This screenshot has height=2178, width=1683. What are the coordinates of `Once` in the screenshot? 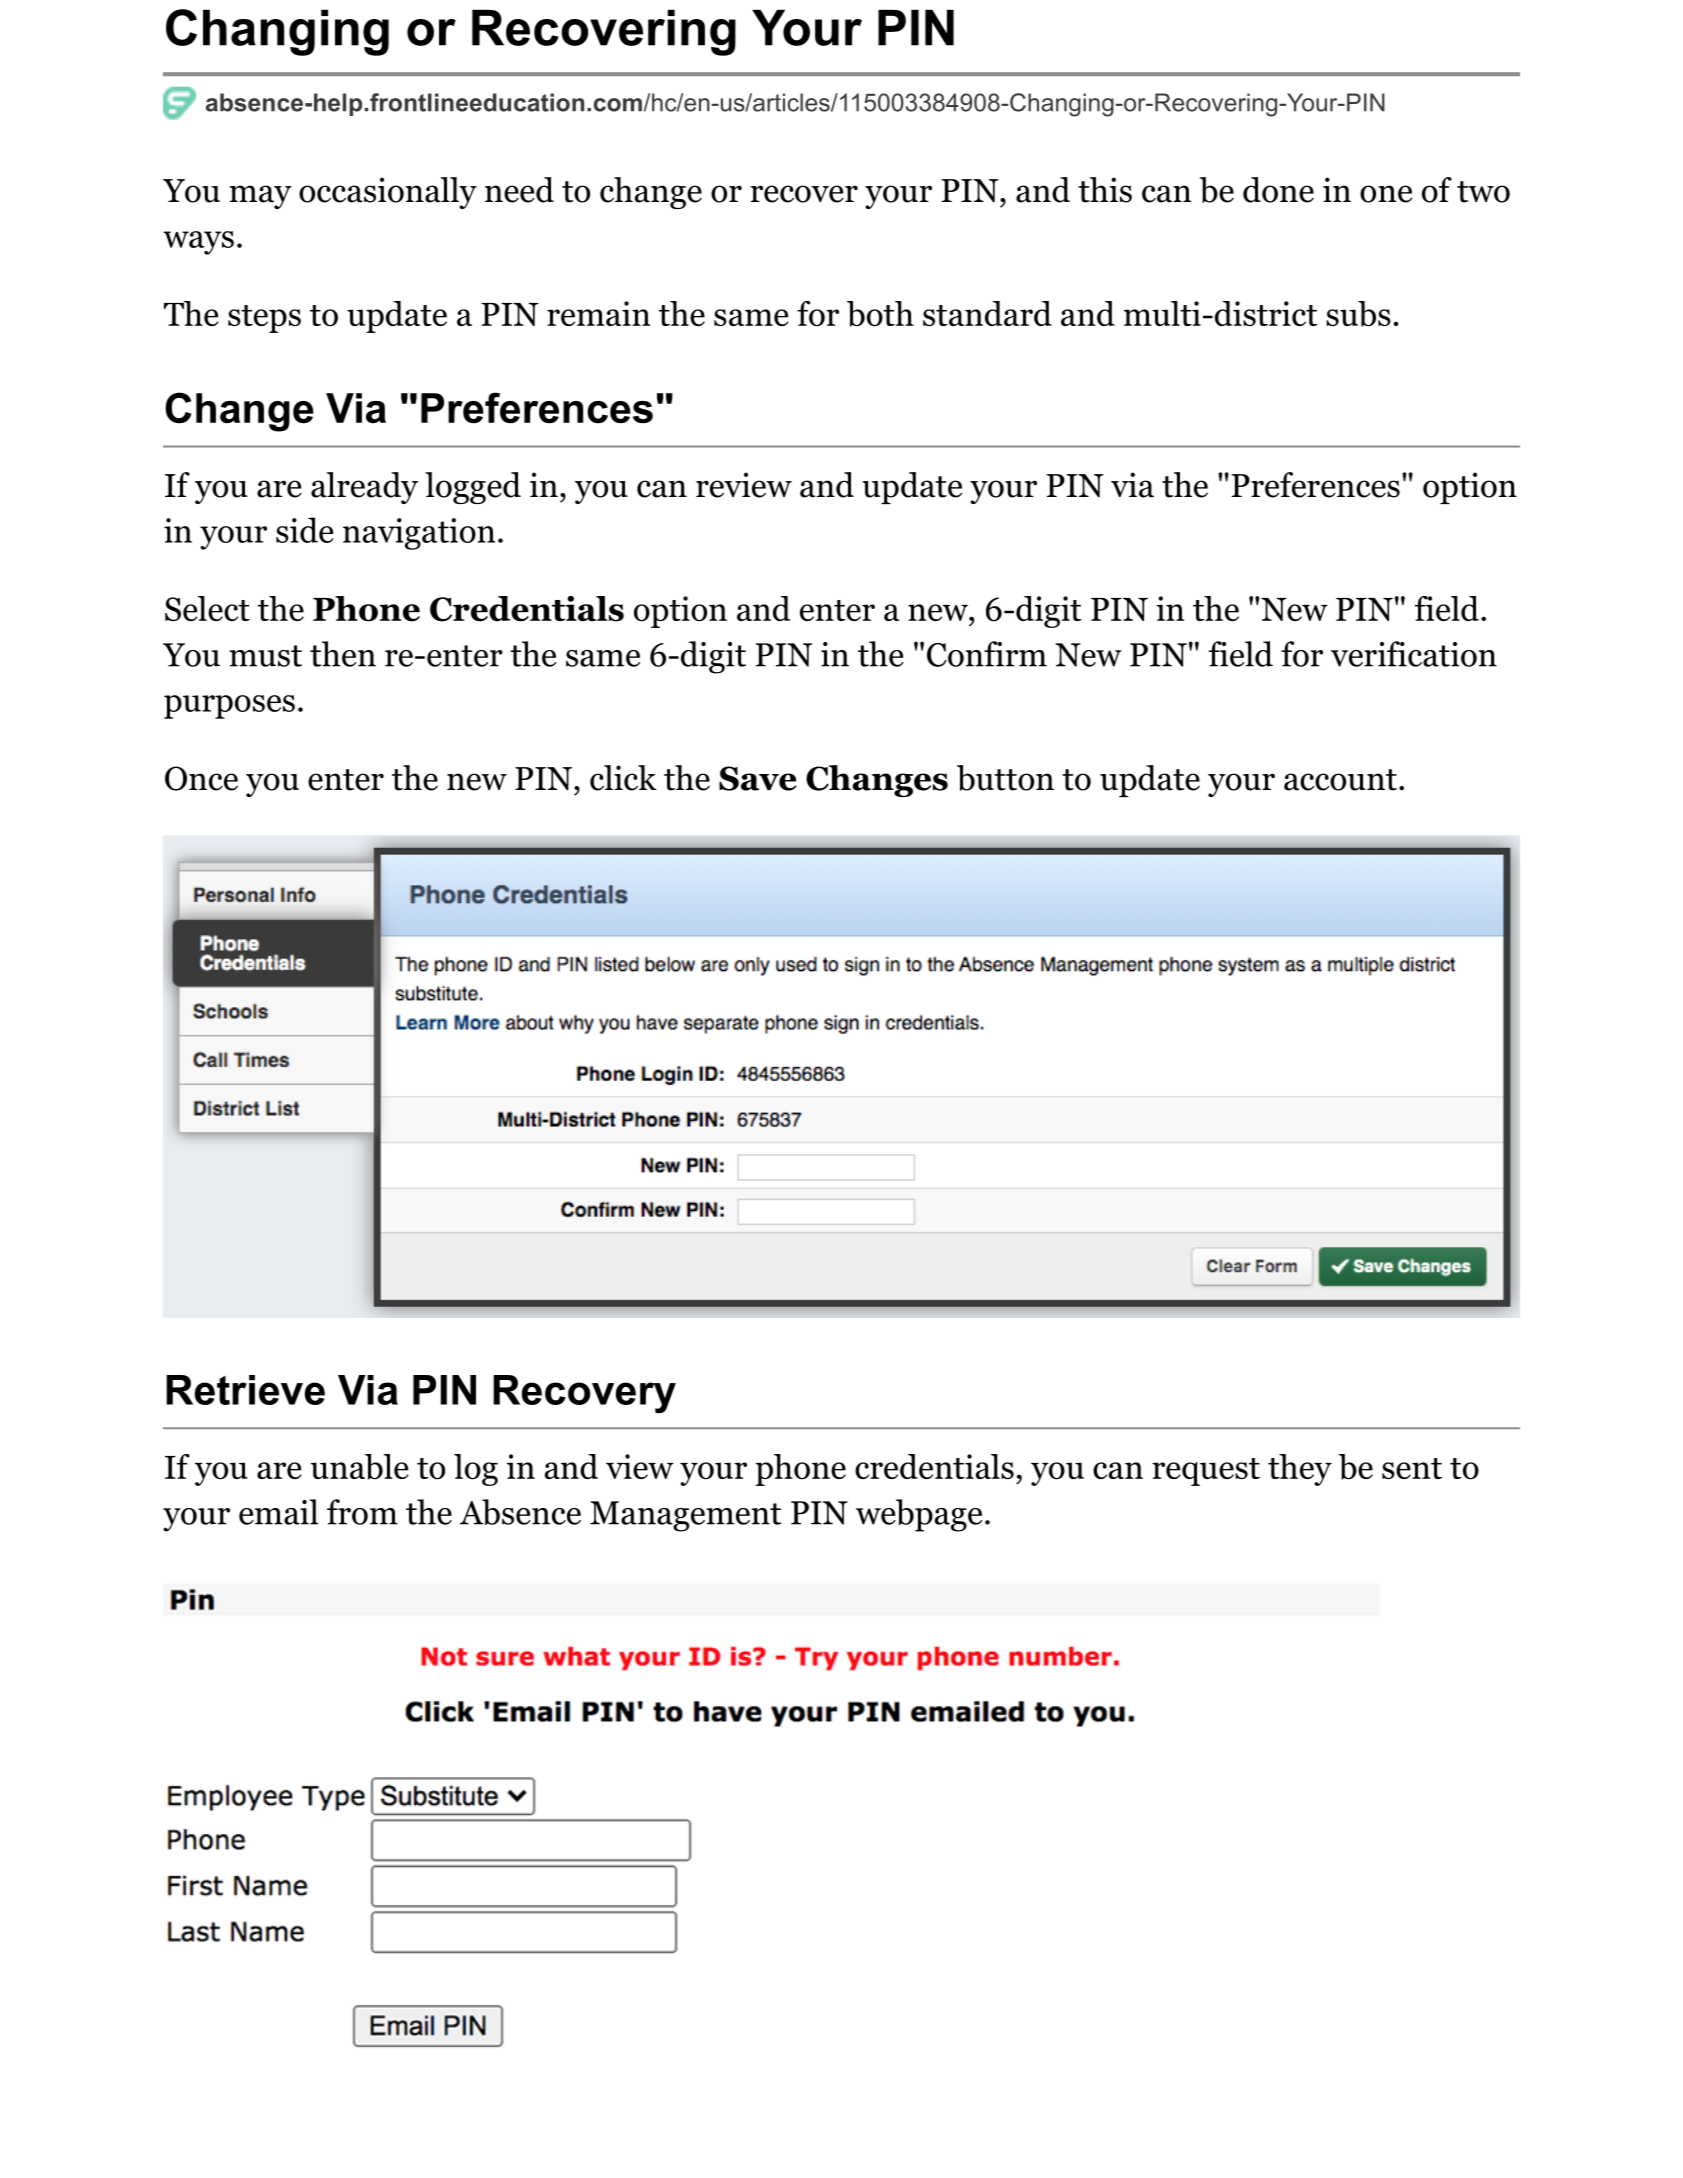 It's located at (201, 778).
